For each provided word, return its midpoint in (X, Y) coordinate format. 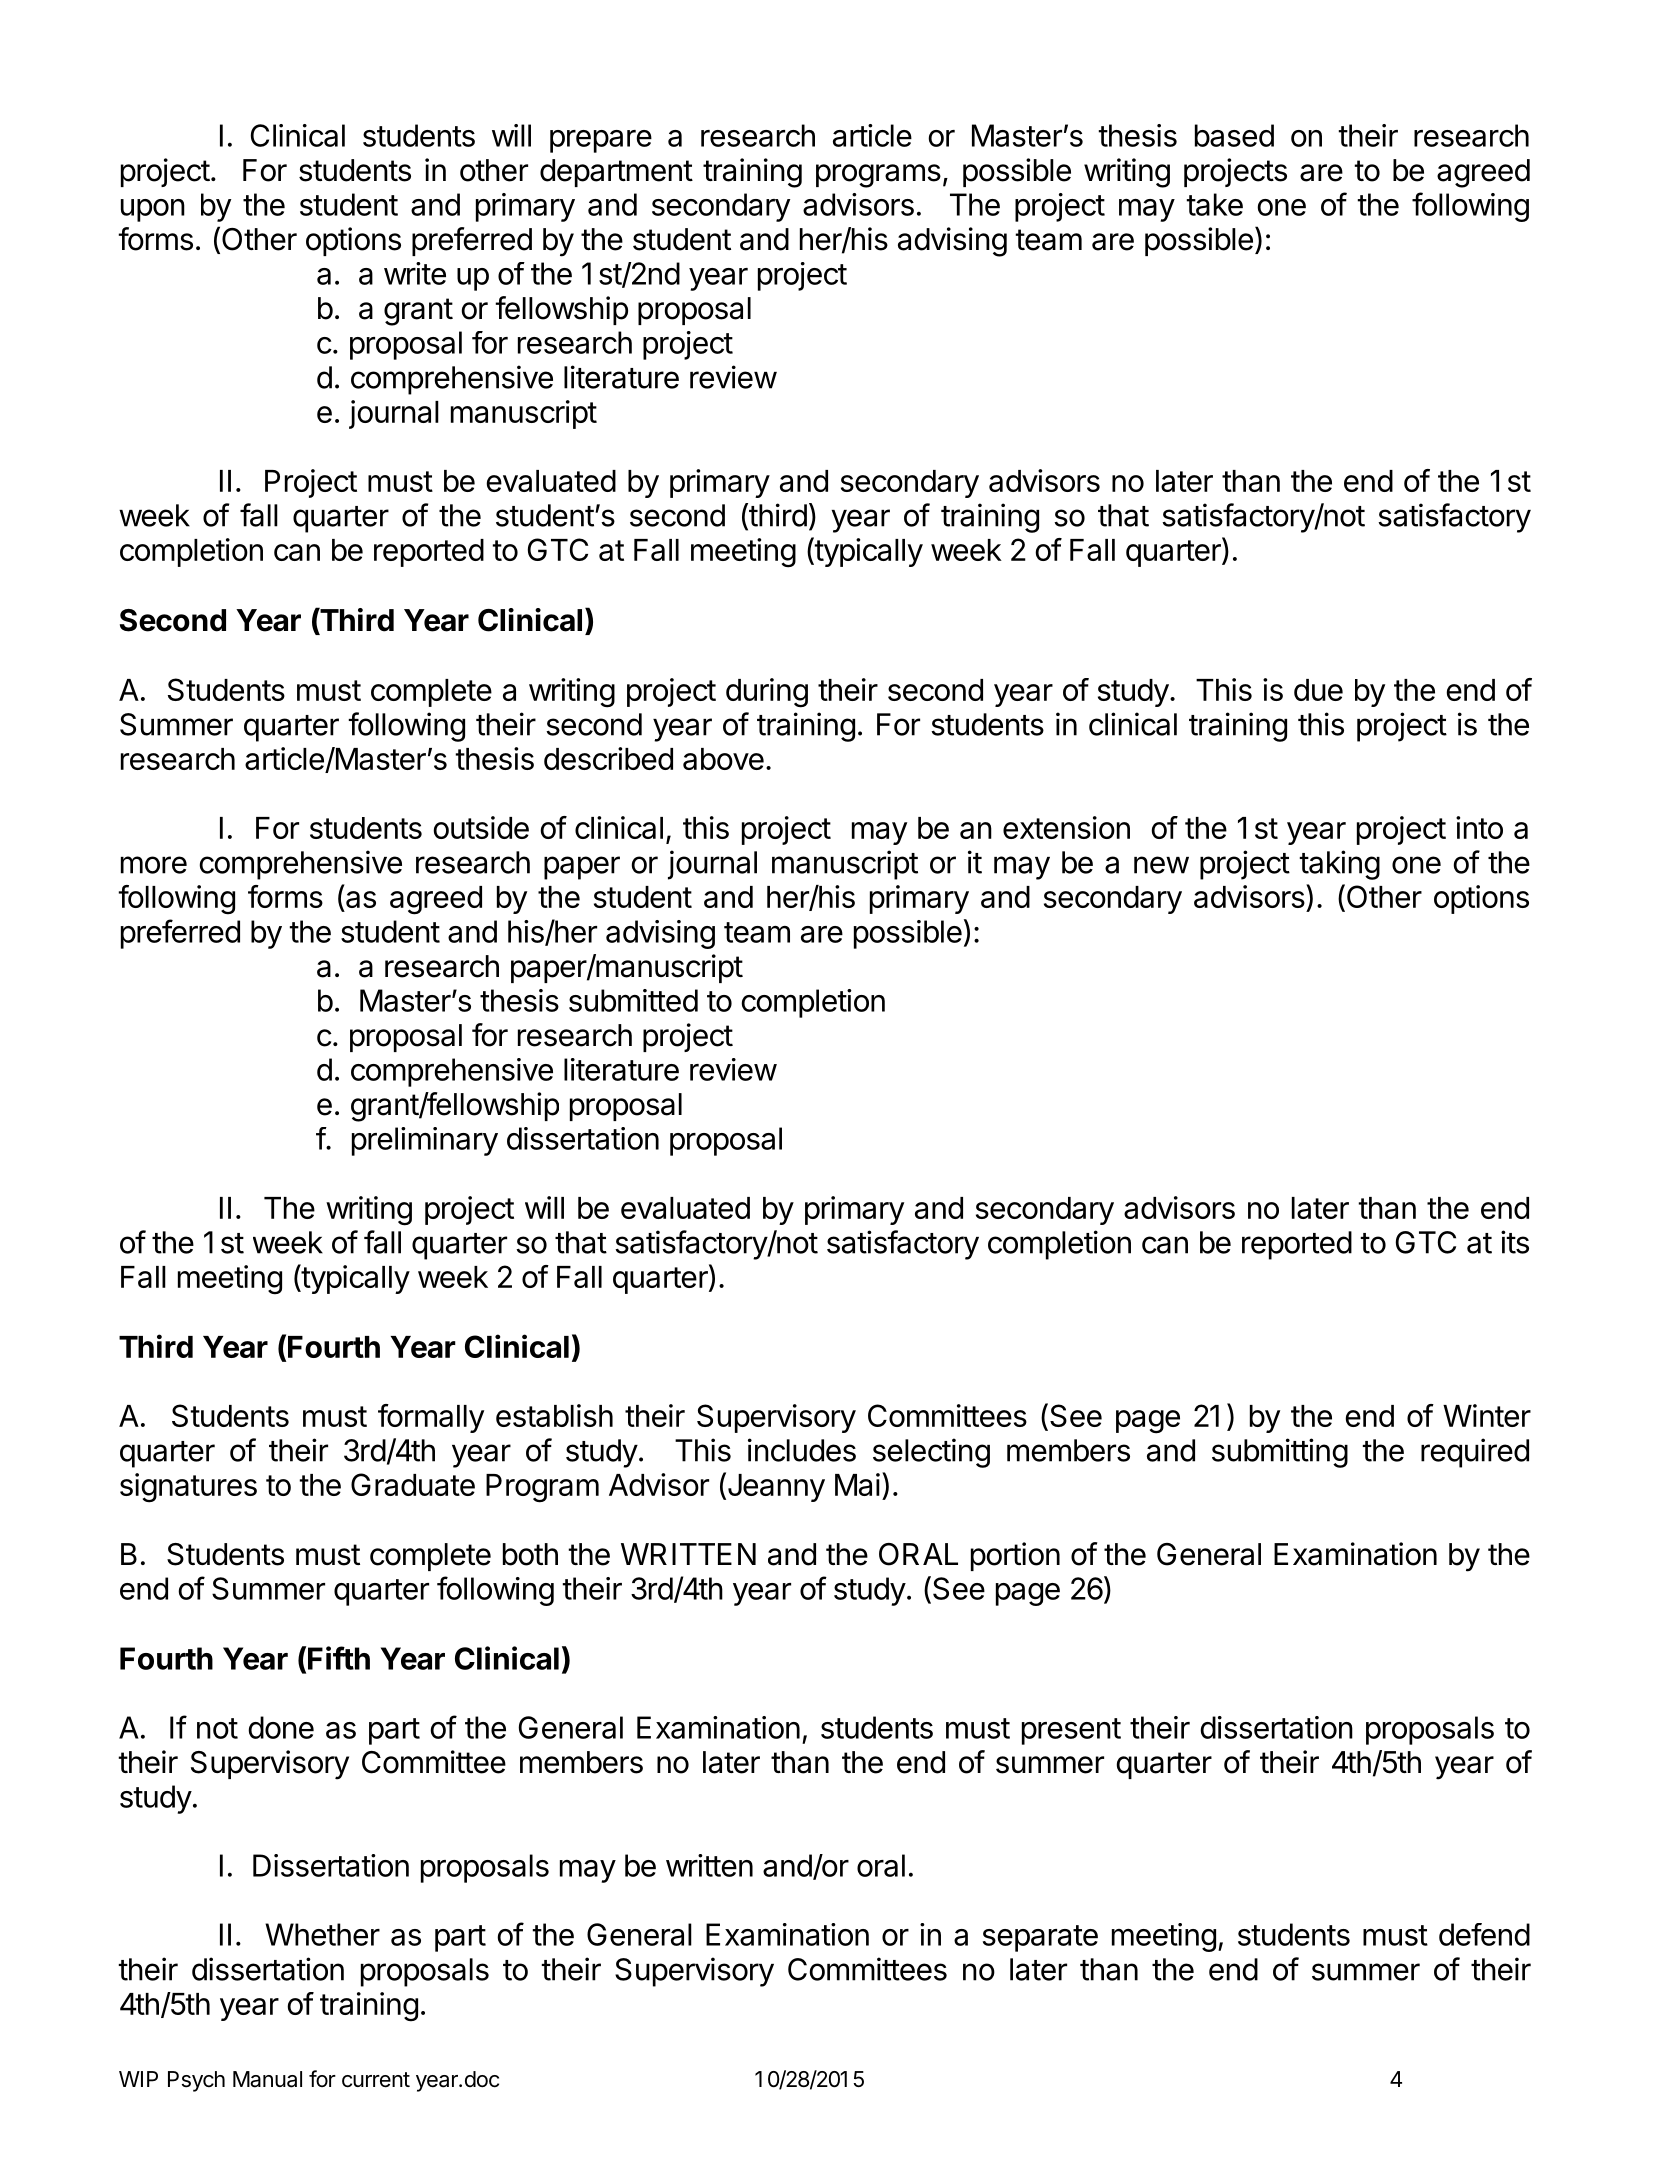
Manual (267, 2079)
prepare (601, 141)
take (1214, 204)
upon (153, 210)
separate (1040, 1938)
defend (1484, 1934)
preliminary (425, 1141)
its (1515, 1242)
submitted (633, 1000)
